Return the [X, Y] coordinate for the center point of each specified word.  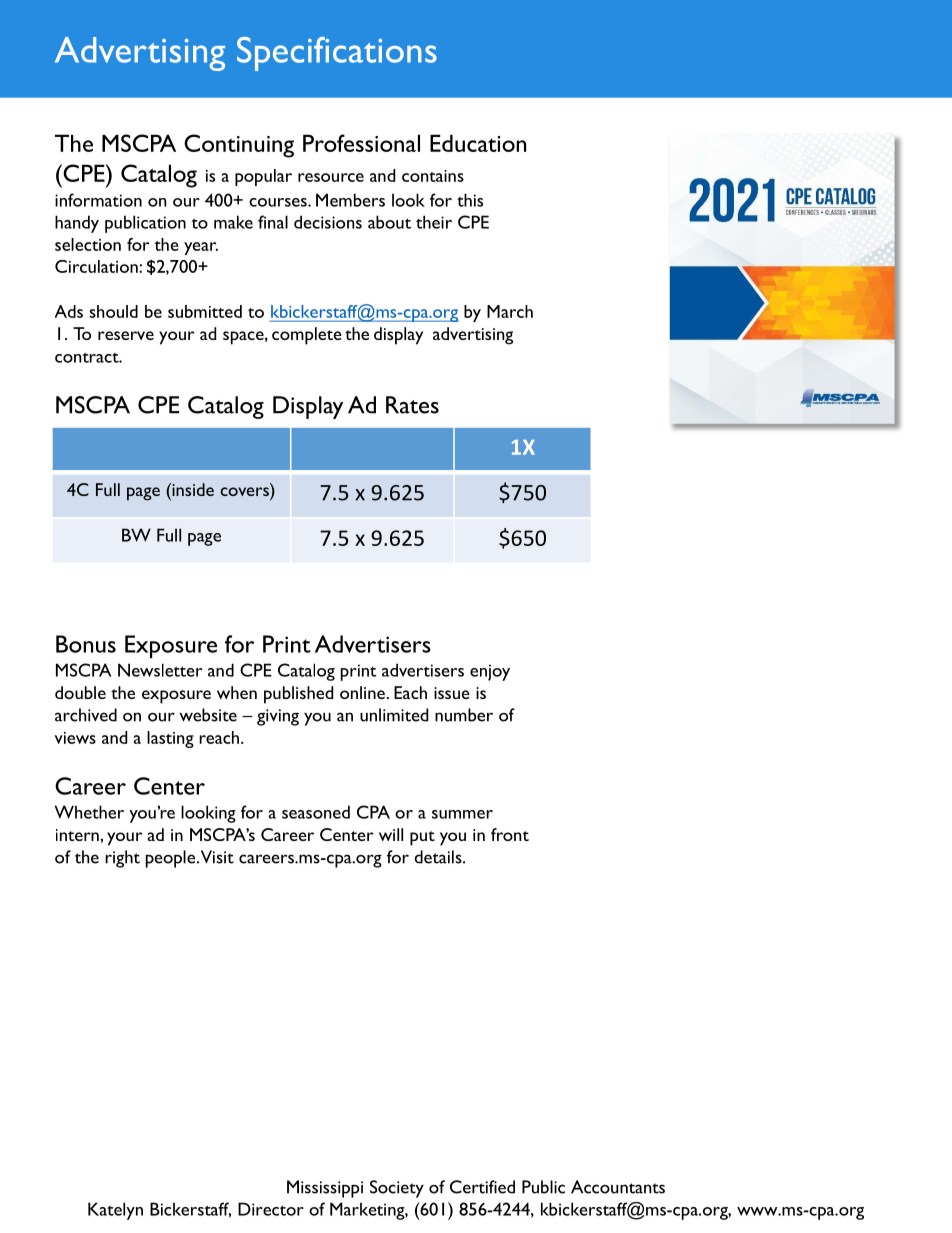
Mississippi [325, 1189]
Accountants [618, 1187]
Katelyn [115, 1211]
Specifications [337, 54]
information [98, 200]
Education [478, 143]
